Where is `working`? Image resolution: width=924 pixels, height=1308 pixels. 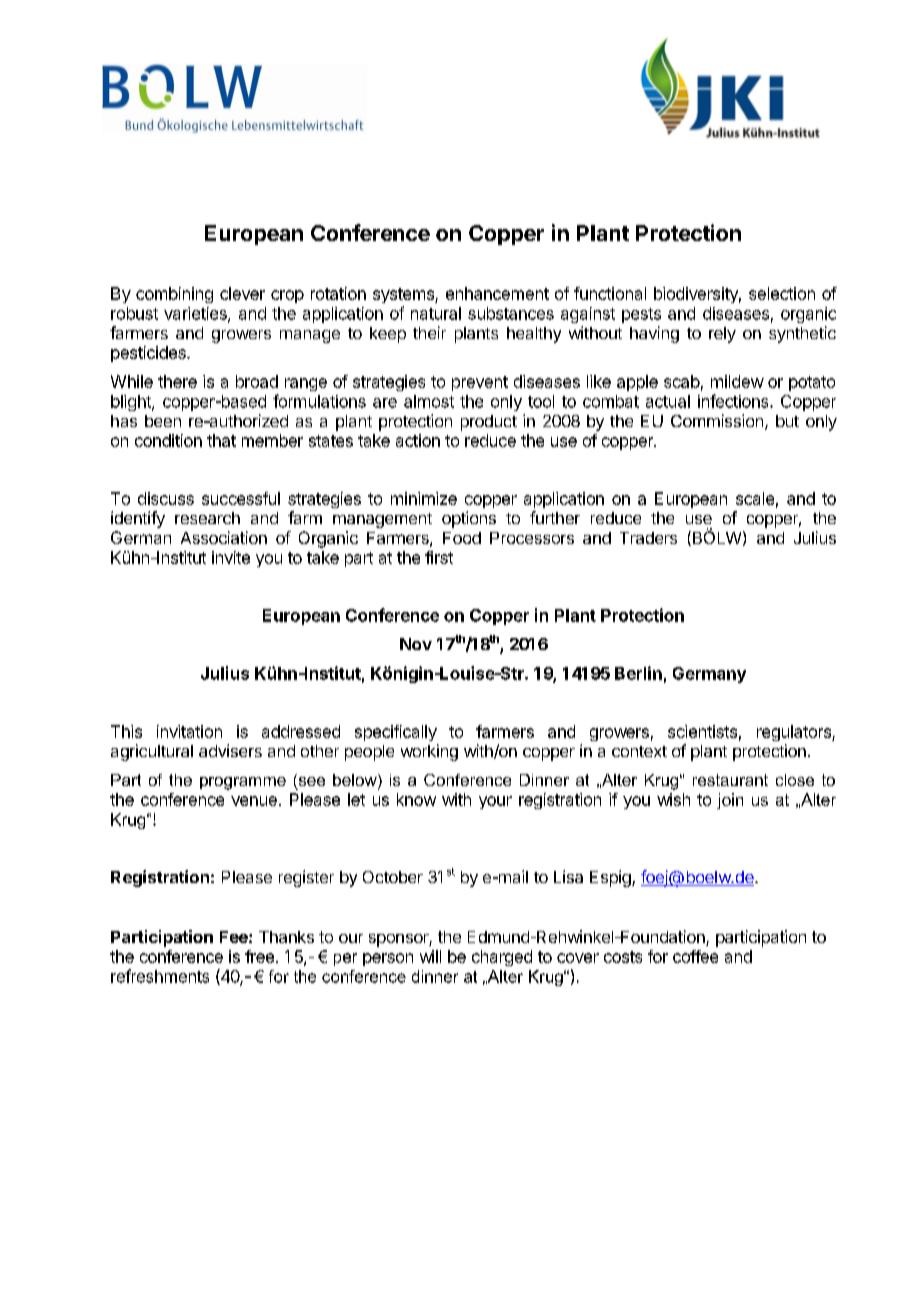
working is located at coordinates (429, 752).
